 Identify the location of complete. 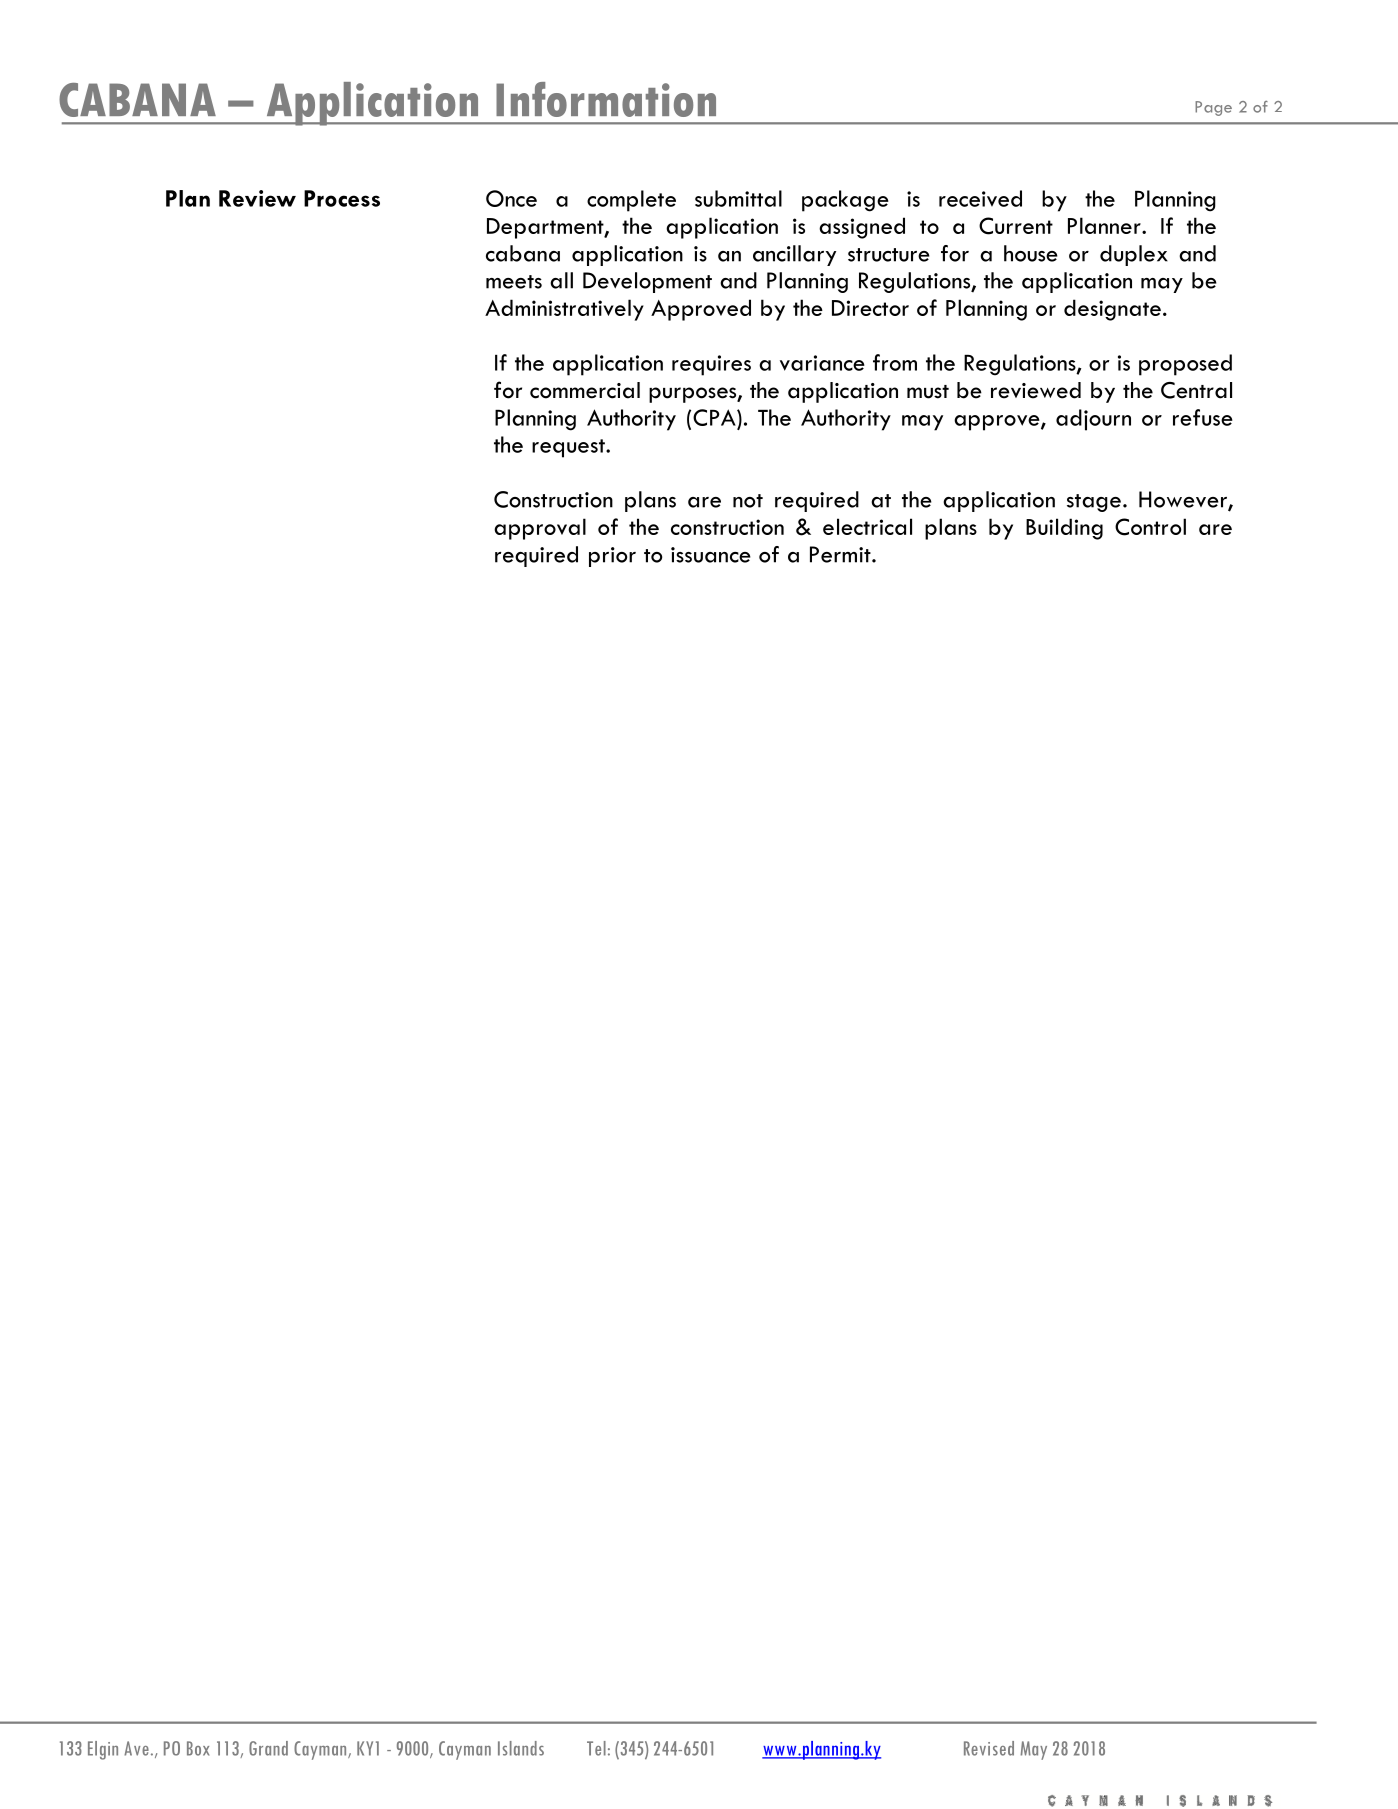
(631, 201).
